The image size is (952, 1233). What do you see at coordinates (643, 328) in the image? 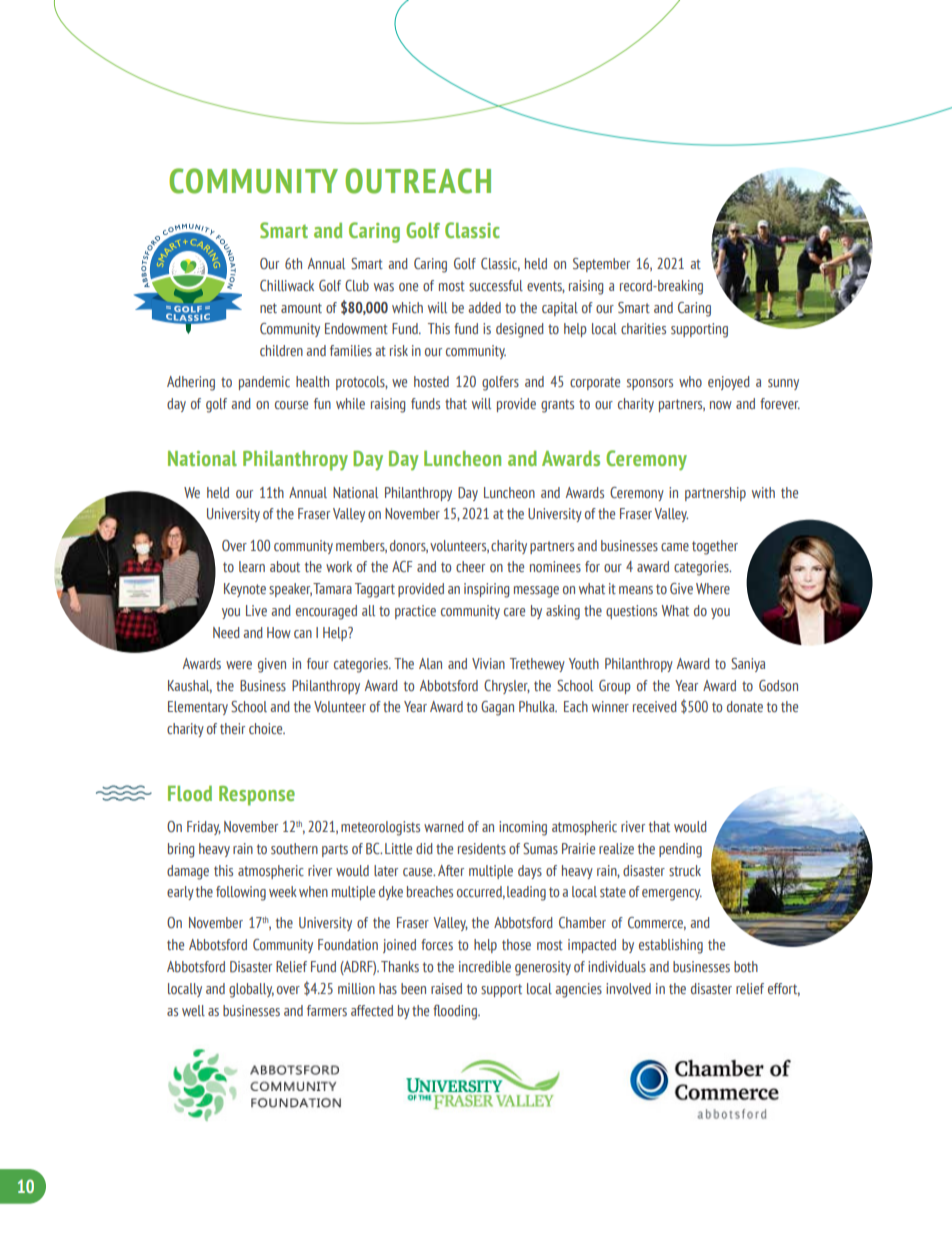
I see `charities` at bounding box center [643, 328].
